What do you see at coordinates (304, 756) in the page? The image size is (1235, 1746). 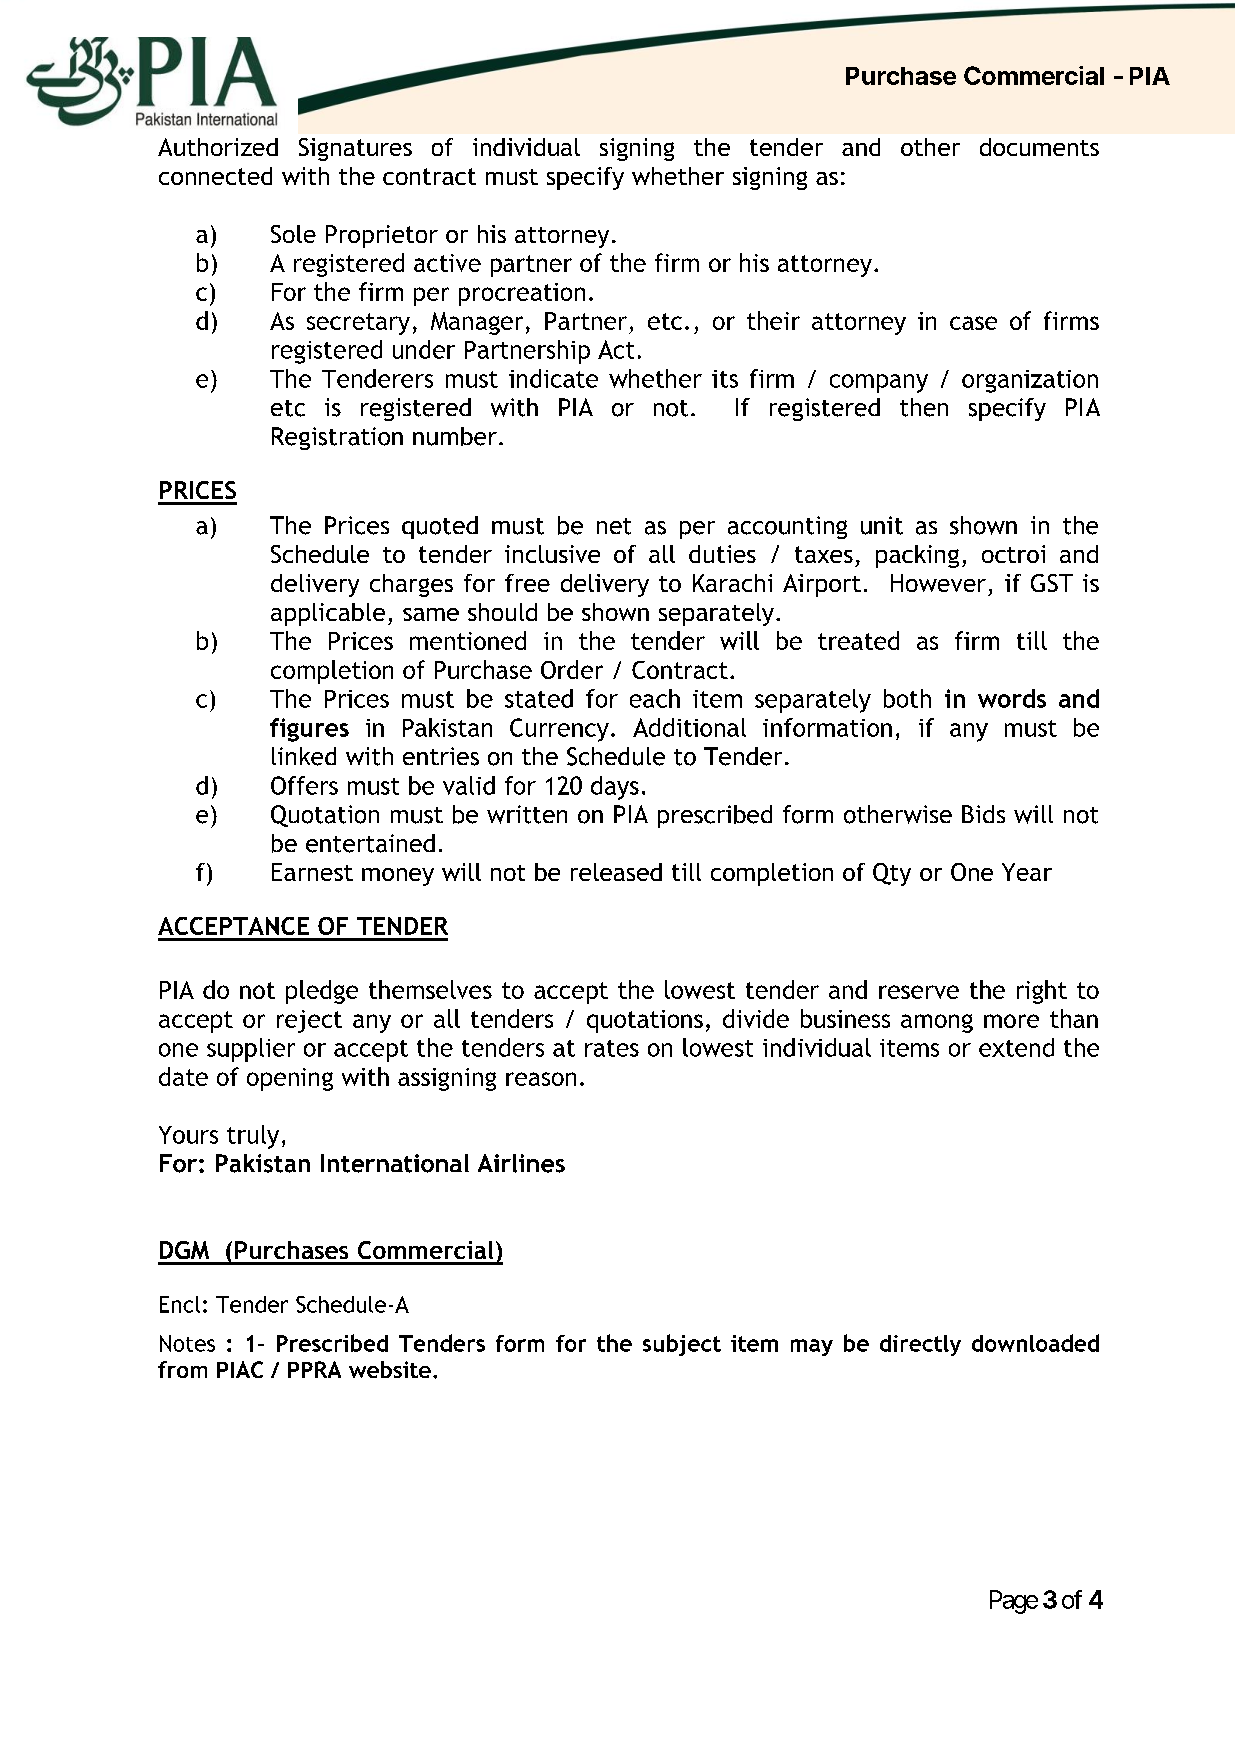 I see `linked` at bounding box center [304, 756].
